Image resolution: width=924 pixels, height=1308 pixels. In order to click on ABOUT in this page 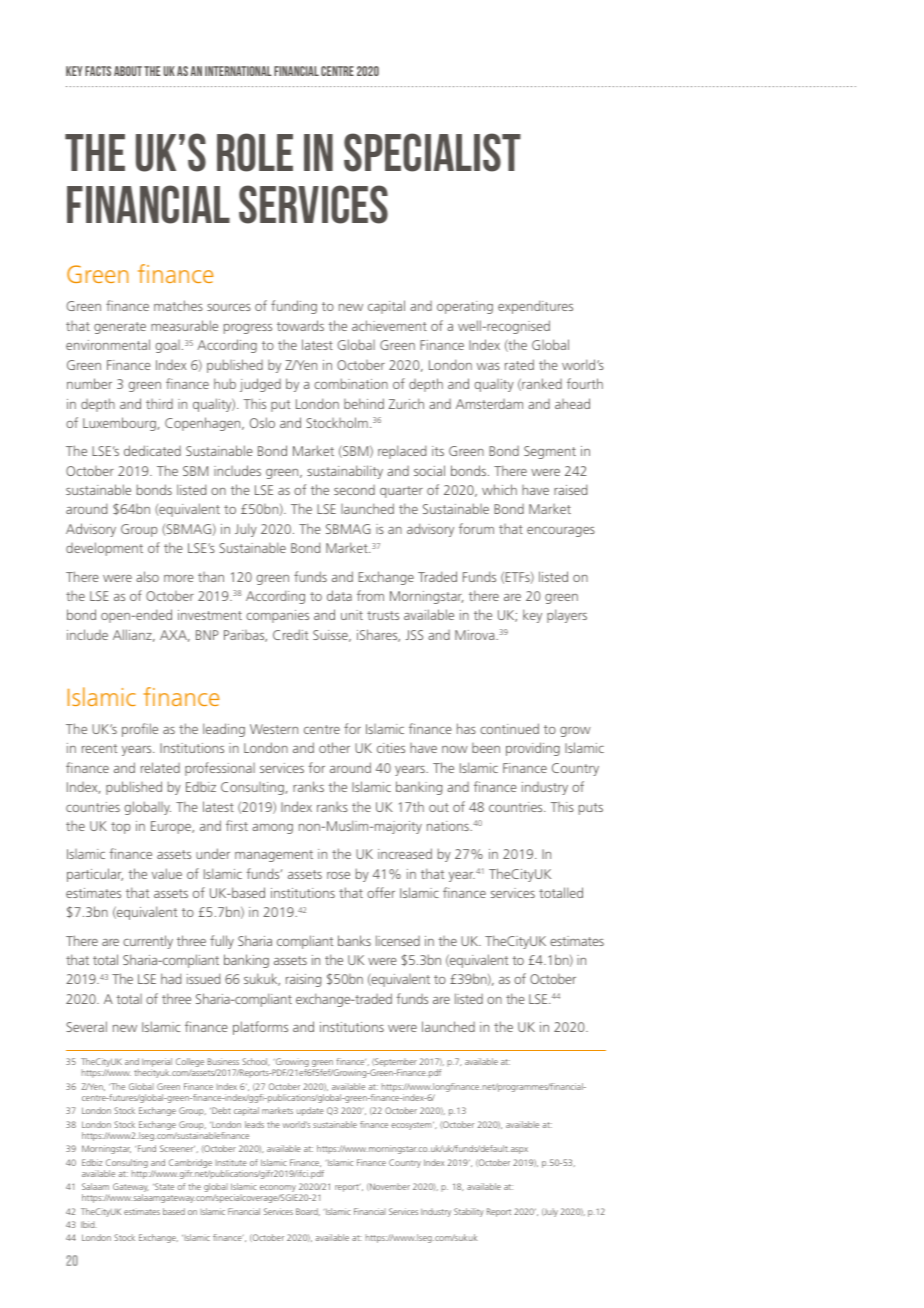, I will do `click(128, 71)`.
